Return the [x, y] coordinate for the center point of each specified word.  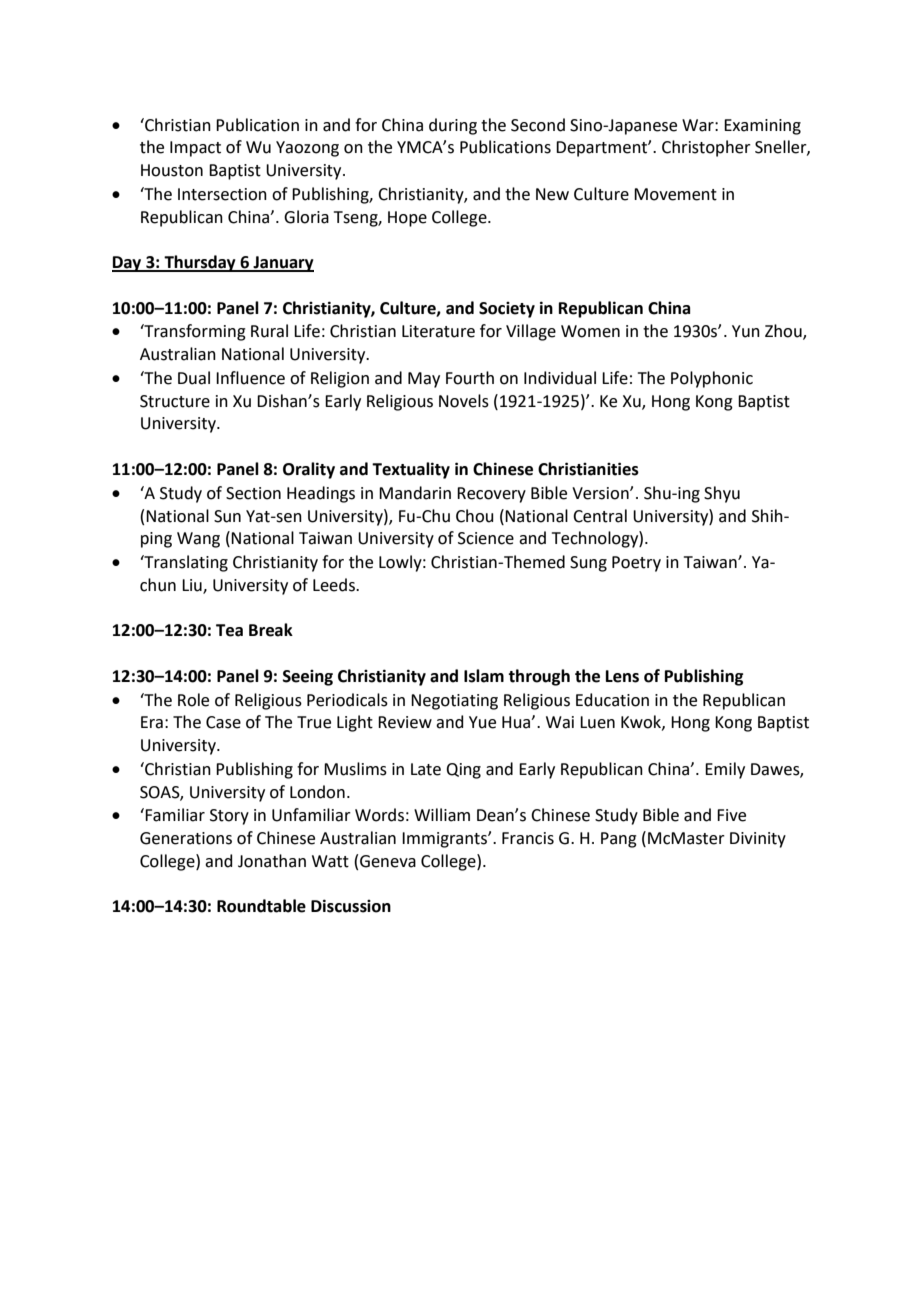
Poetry [636, 564]
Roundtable [261, 906]
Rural [269, 331]
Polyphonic [712, 379]
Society [507, 310]
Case [223, 722]
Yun [746, 331]
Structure [175, 401]
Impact [195, 149]
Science [486, 538]
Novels [464, 401]
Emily [725, 770]
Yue [482, 722]
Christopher [706, 148]
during [453, 126]
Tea [229, 630]
